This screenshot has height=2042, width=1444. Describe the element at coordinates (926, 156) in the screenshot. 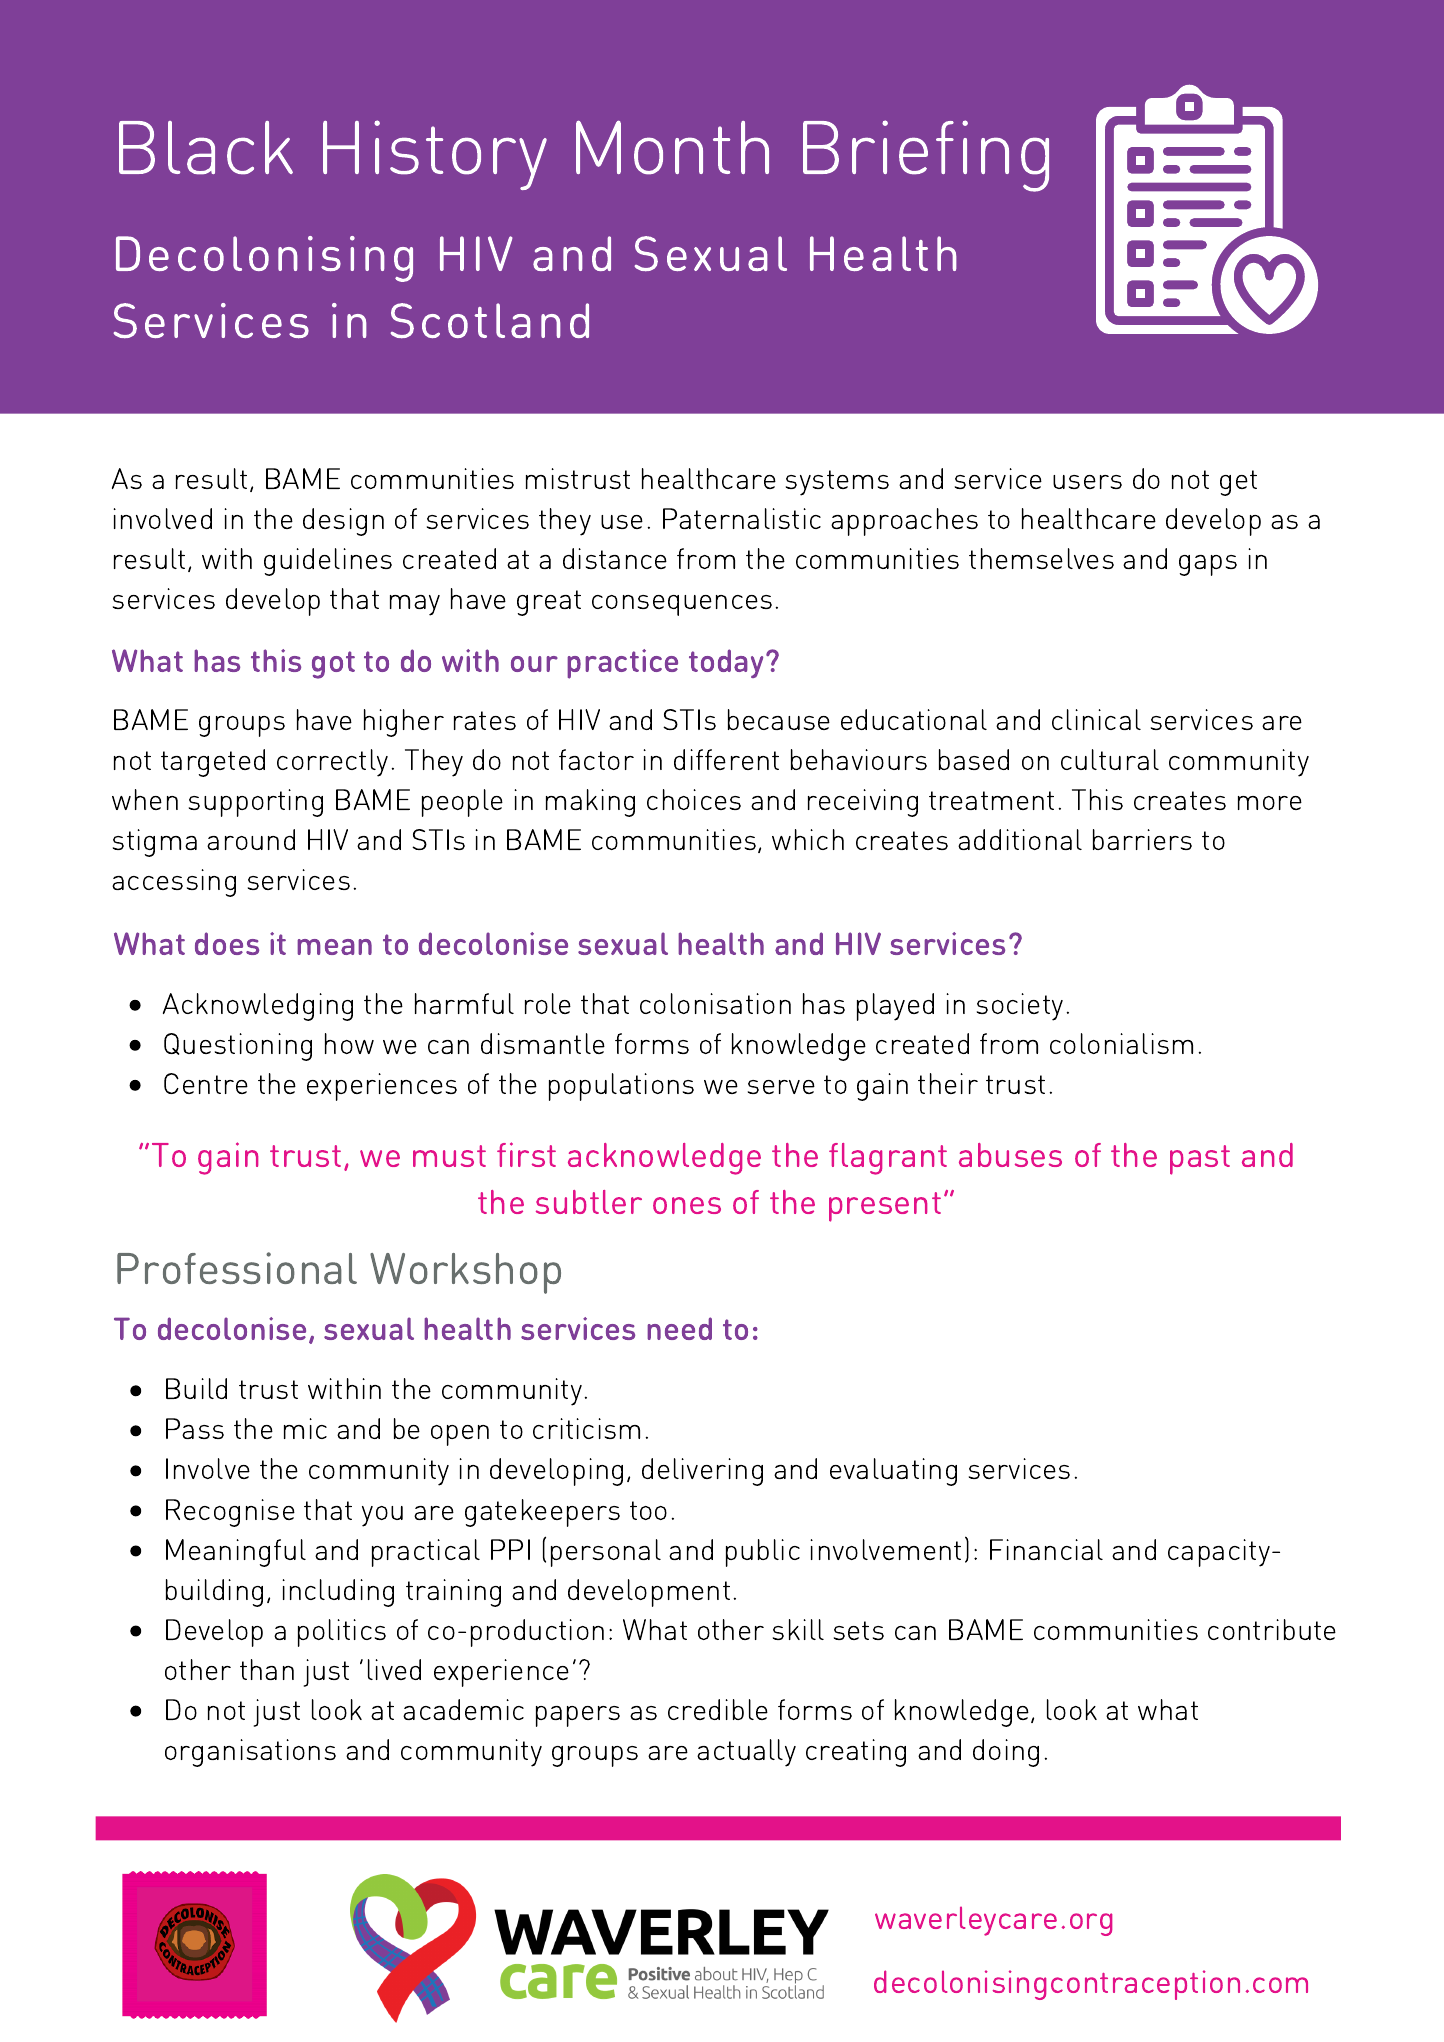

I see `Briefing` at that location.
